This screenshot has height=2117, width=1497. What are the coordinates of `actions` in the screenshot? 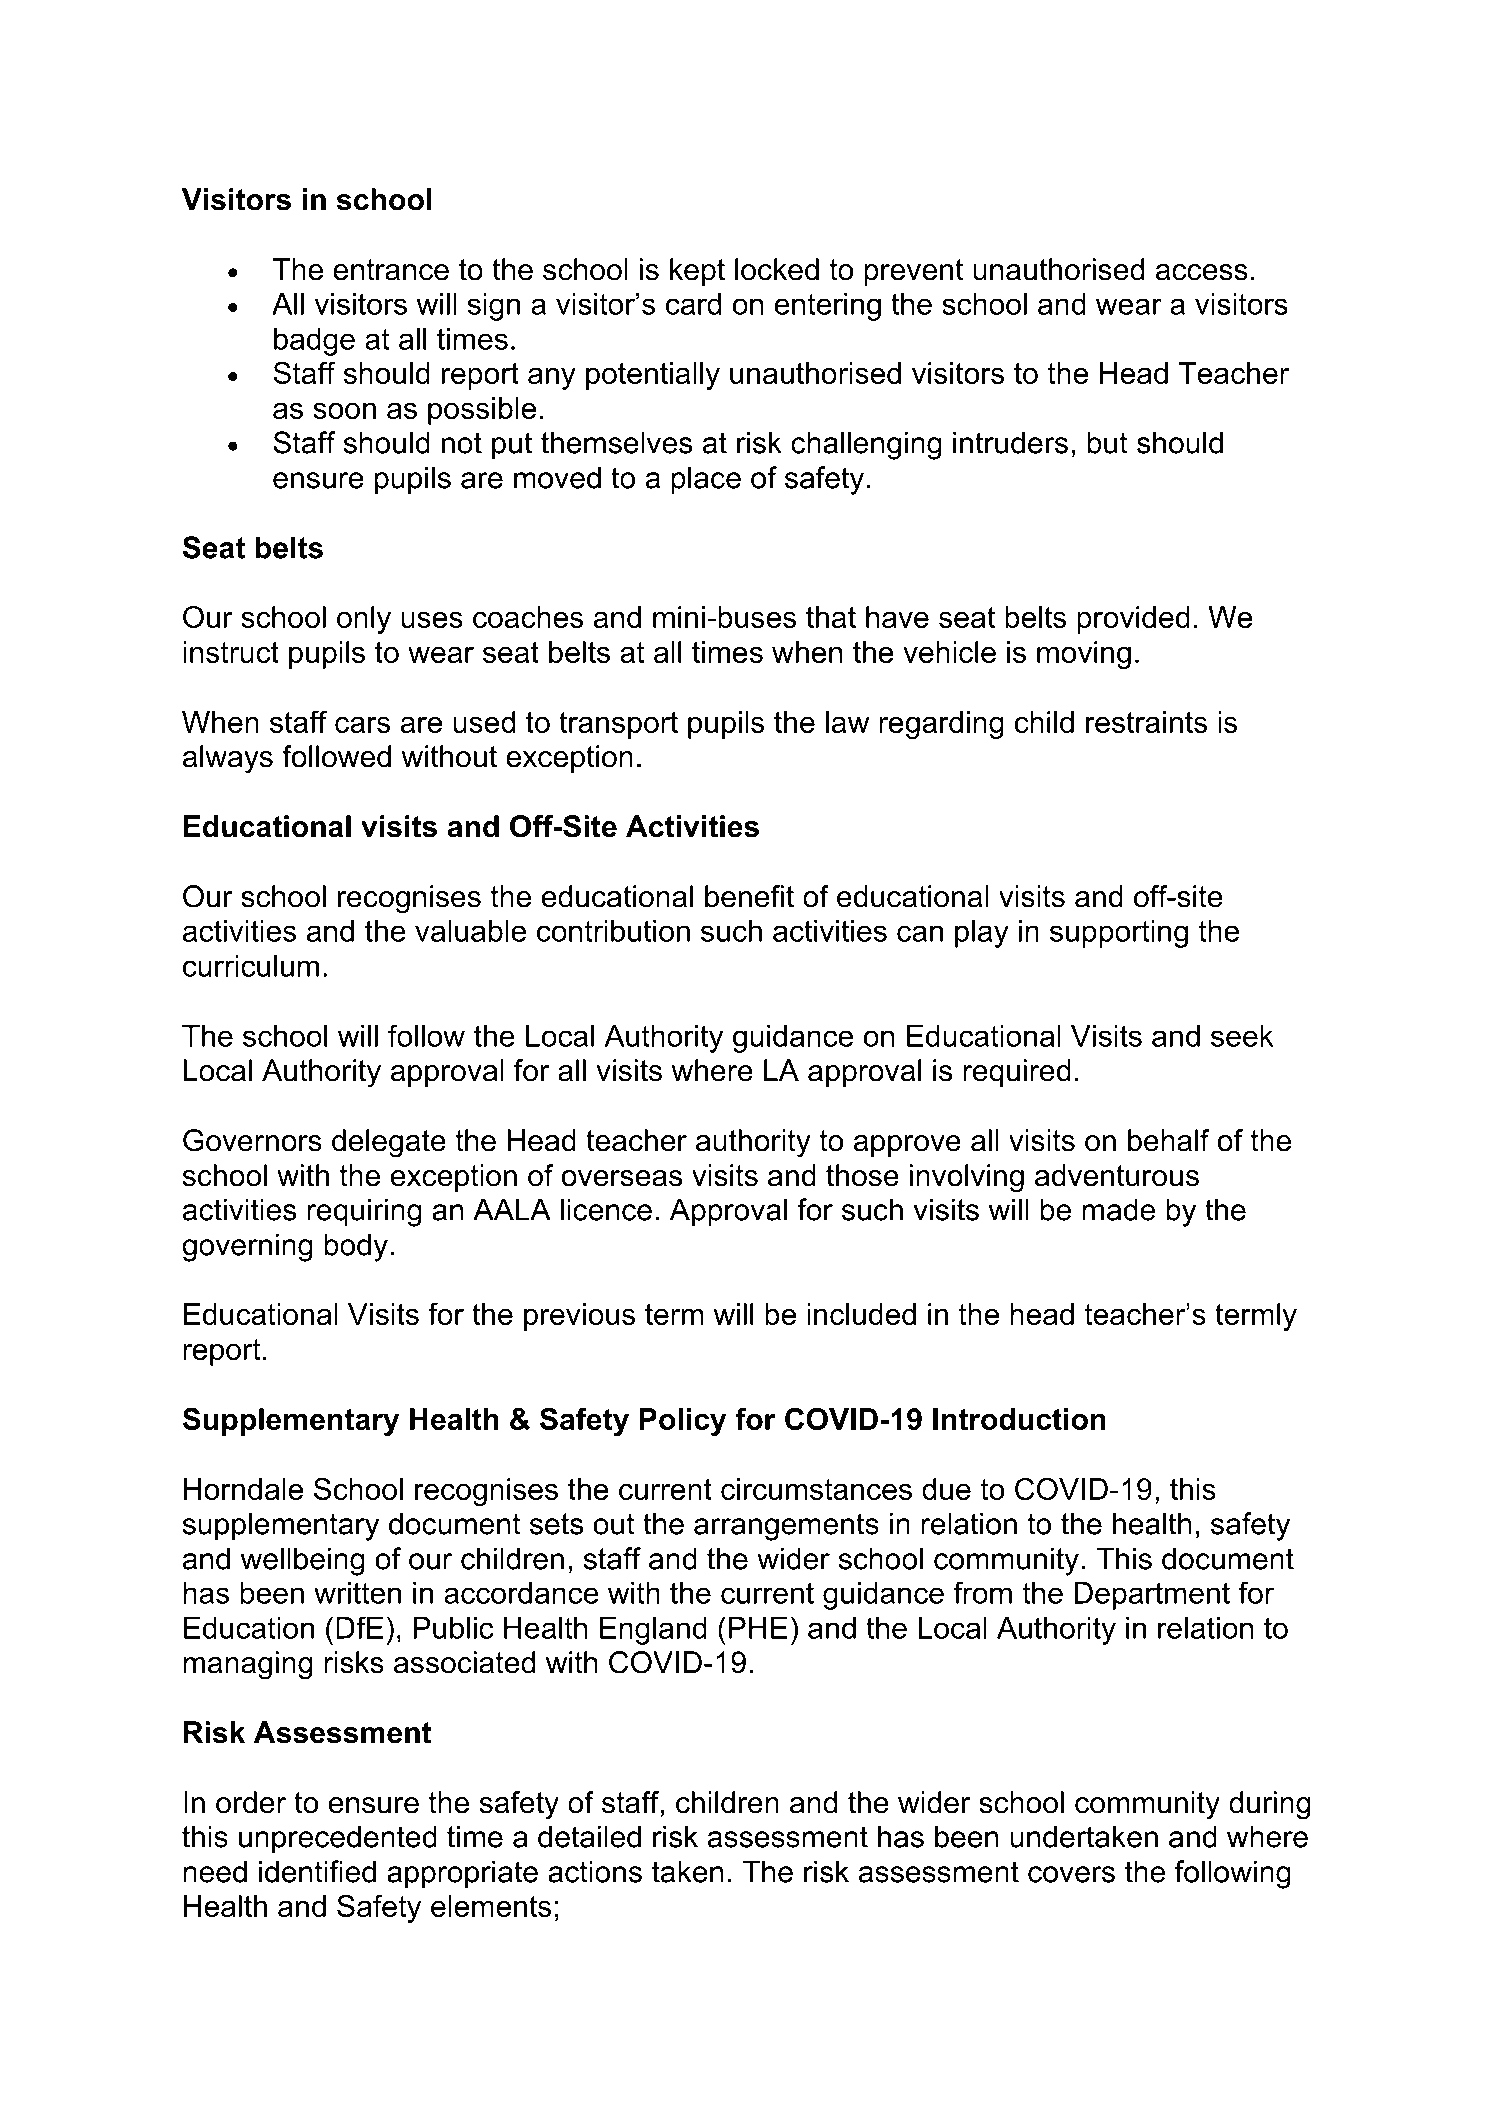 It's located at (595, 1871).
